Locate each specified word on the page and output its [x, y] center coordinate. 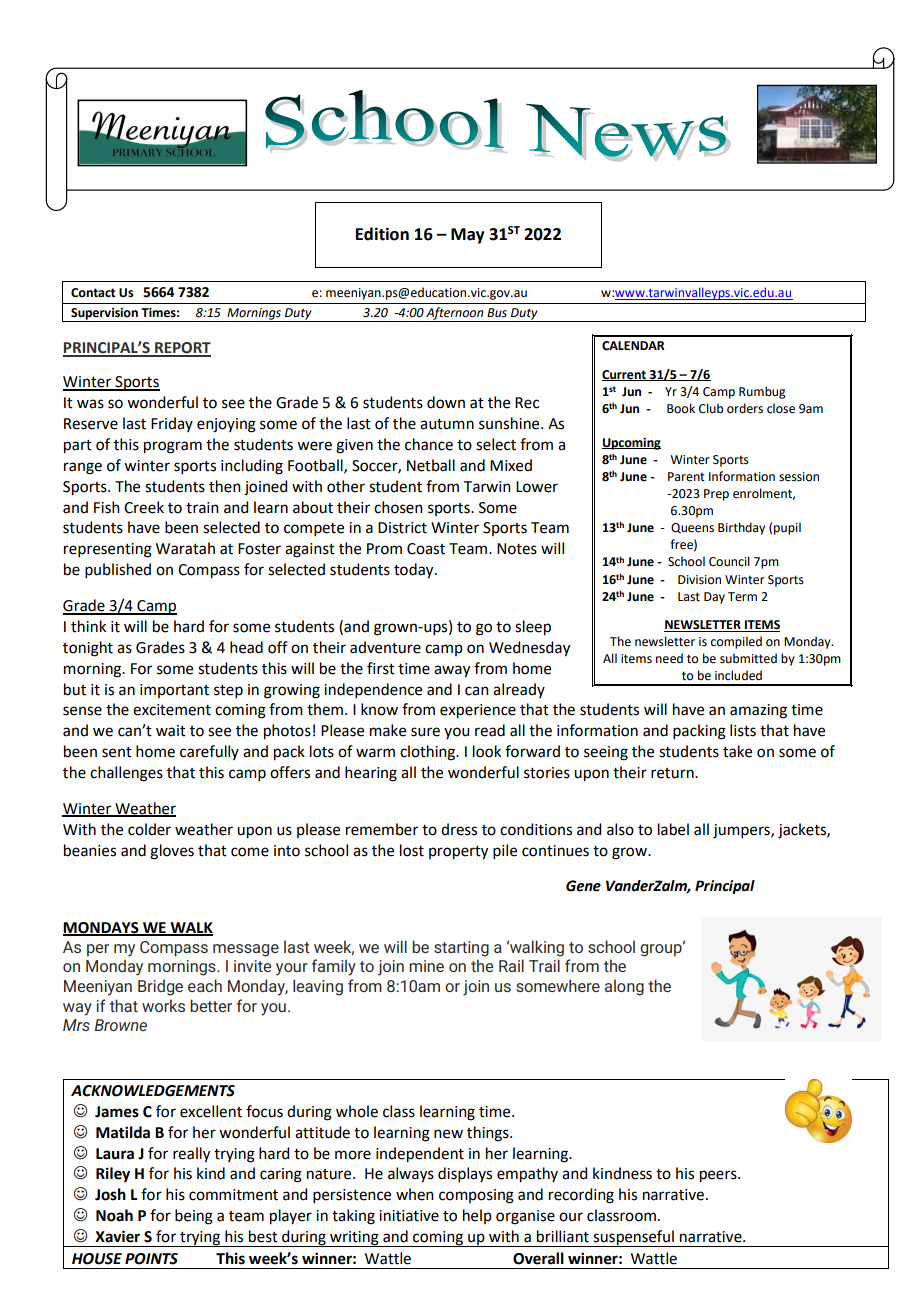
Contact [93, 293]
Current [625, 375]
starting [461, 949]
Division [699, 580]
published [118, 570]
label [673, 829]
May [468, 236]
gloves [172, 852]
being [194, 1217]
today [415, 571]
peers [719, 1176]
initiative [409, 1216]
